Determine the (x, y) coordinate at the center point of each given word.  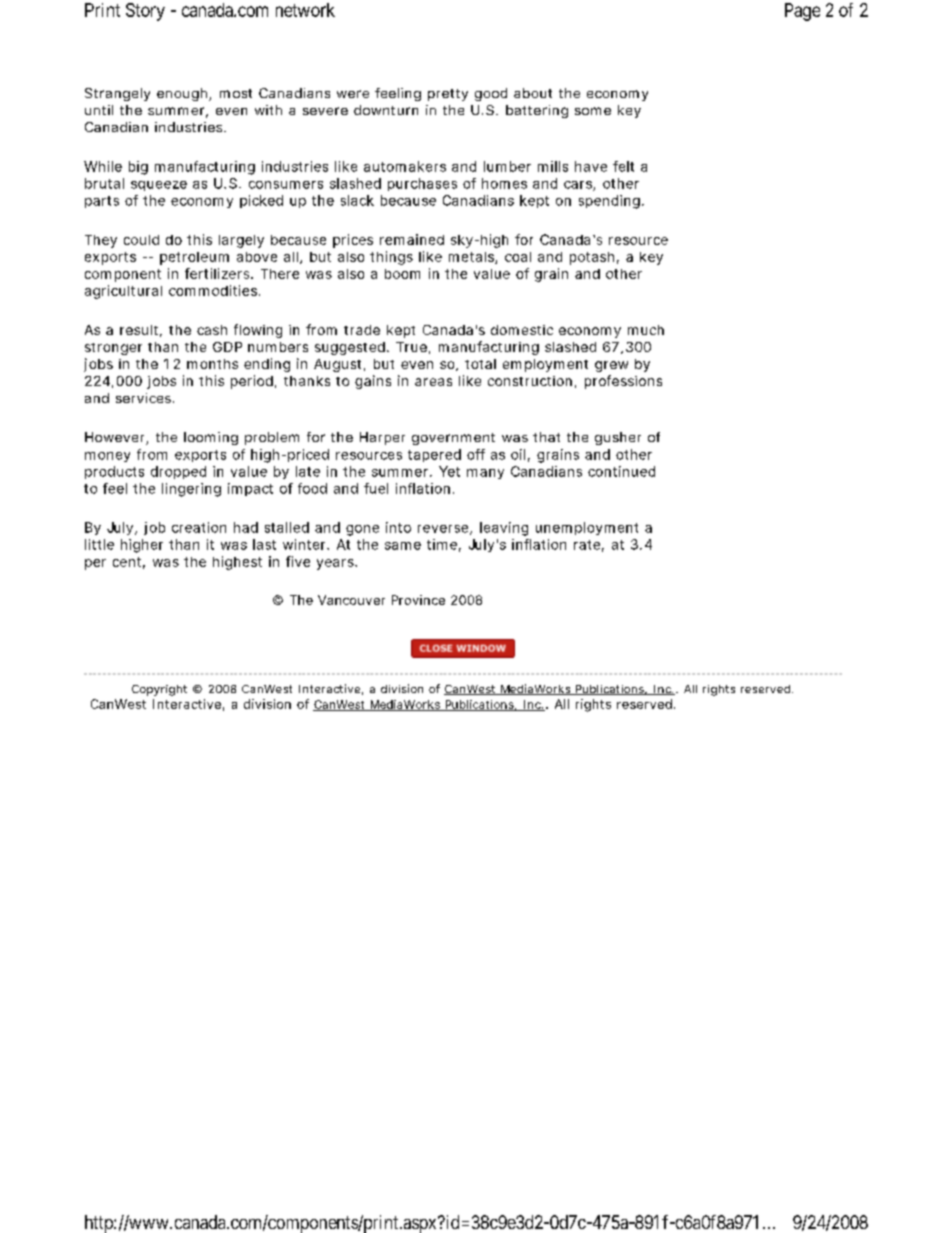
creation (199, 527)
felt (623, 166)
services (145, 398)
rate (589, 546)
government (453, 439)
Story (145, 12)
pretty (448, 95)
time (444, 545)
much (646, 330)
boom (402, 274)
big (138, 168)
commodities (214, 290)
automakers (405, 166)
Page (802, 12)
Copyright (159, 690)
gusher (618, 438)
